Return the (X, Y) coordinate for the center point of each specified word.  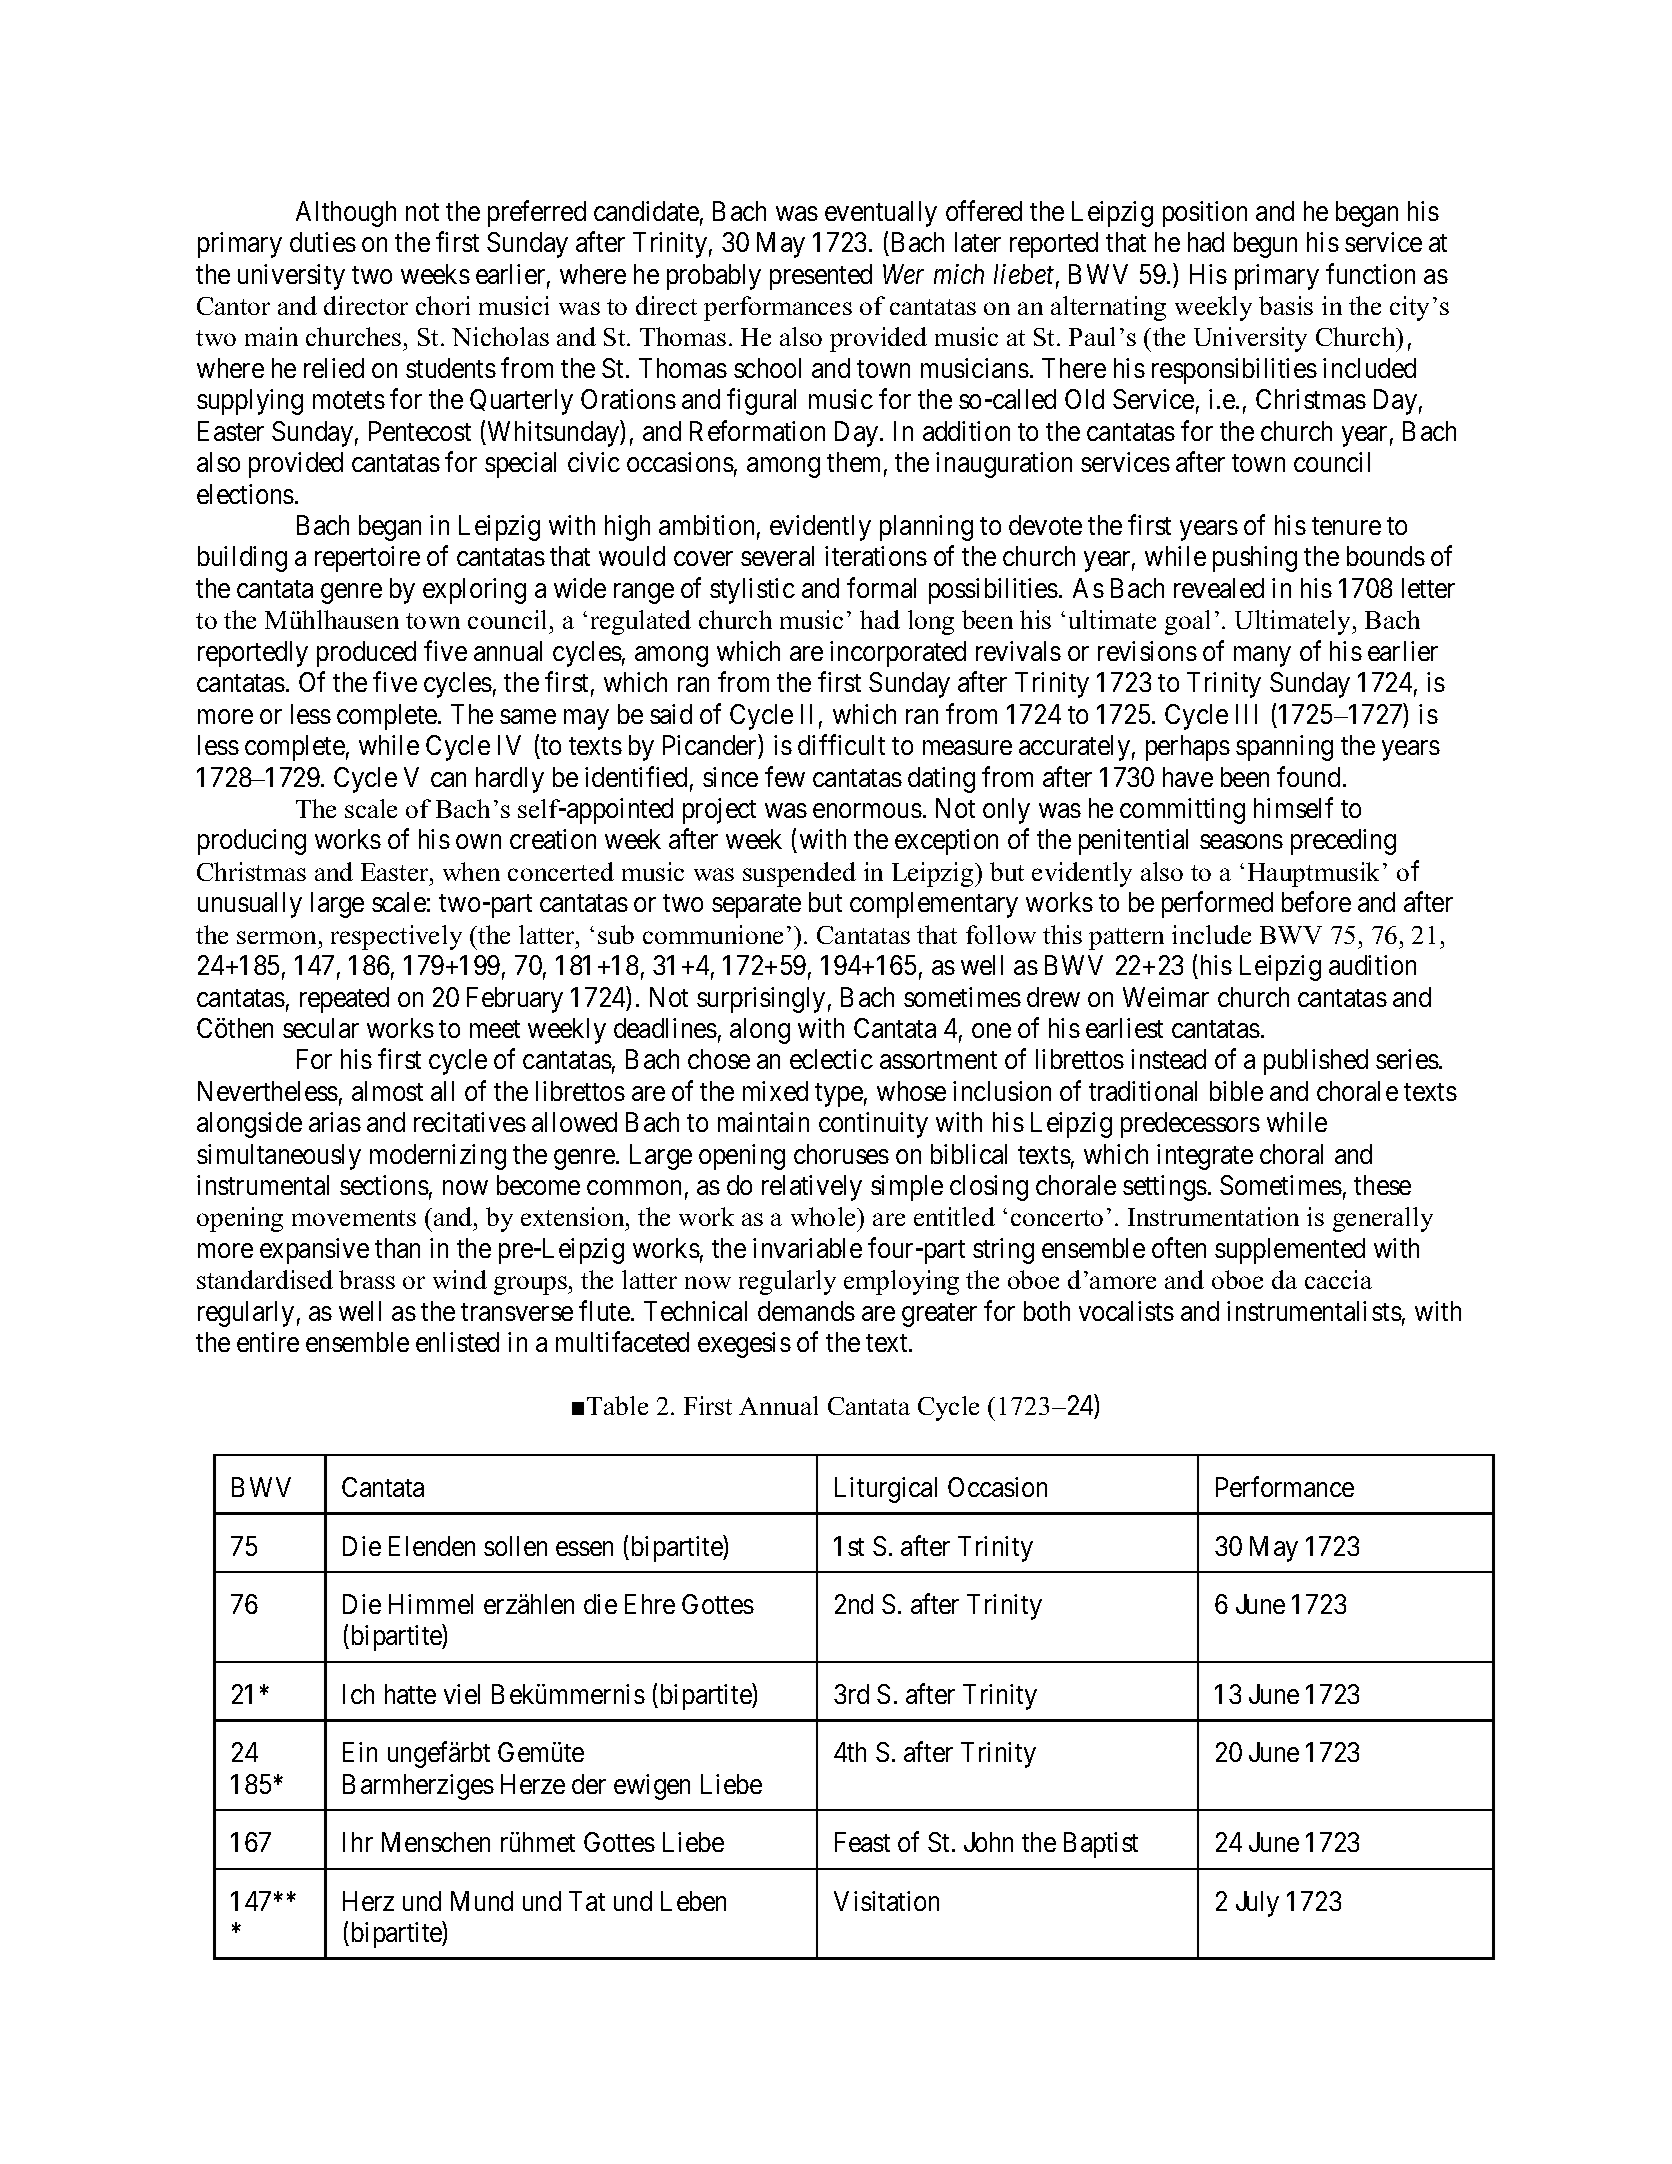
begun (1265, 245)
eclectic (831, 1059)
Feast (862, 1842)
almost (387, 1091)
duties (323, 242)
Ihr (358, 1842)
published (1316, 1062)
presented (821, 277)
